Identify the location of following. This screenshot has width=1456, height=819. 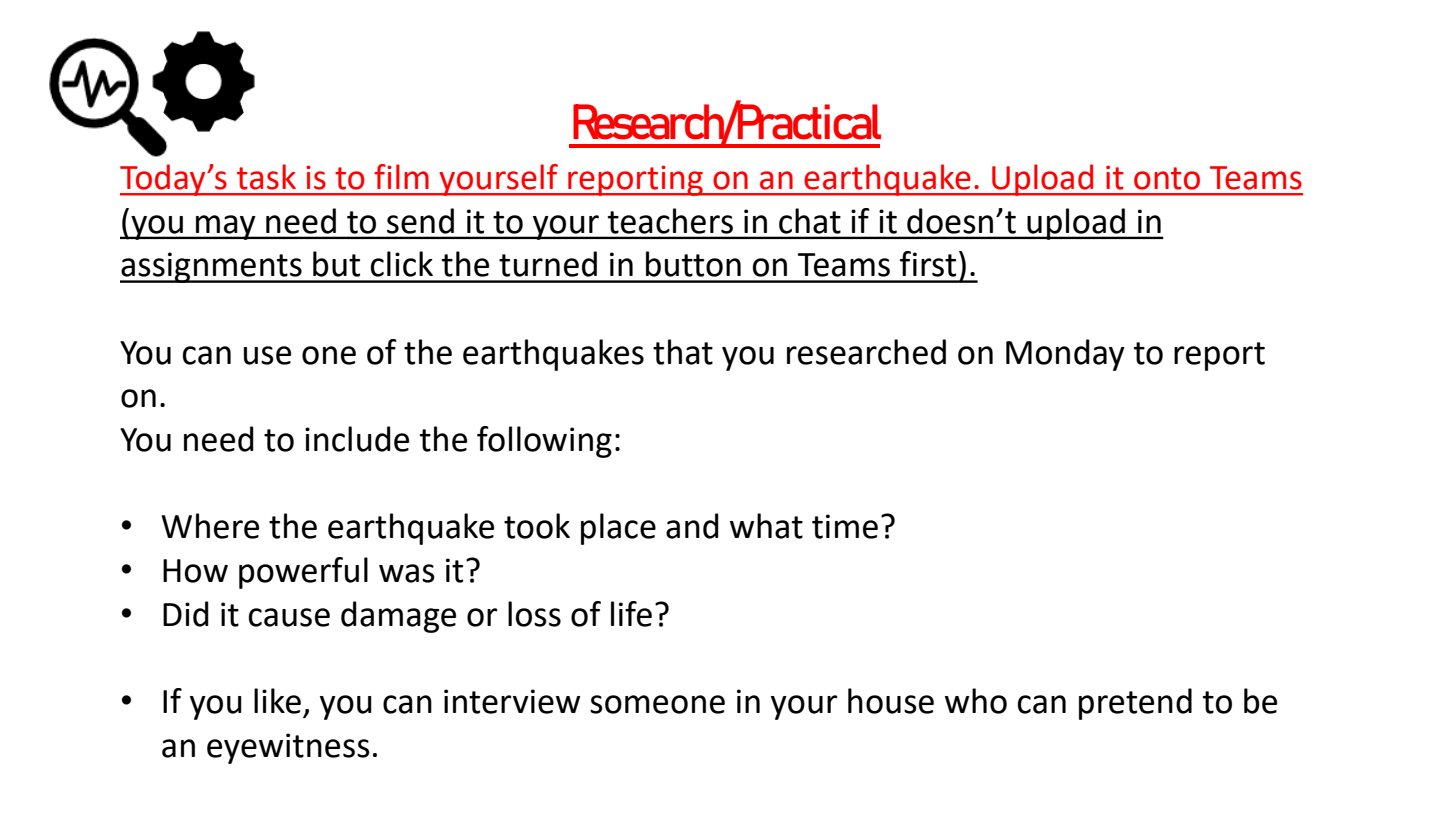
(544, 442).
